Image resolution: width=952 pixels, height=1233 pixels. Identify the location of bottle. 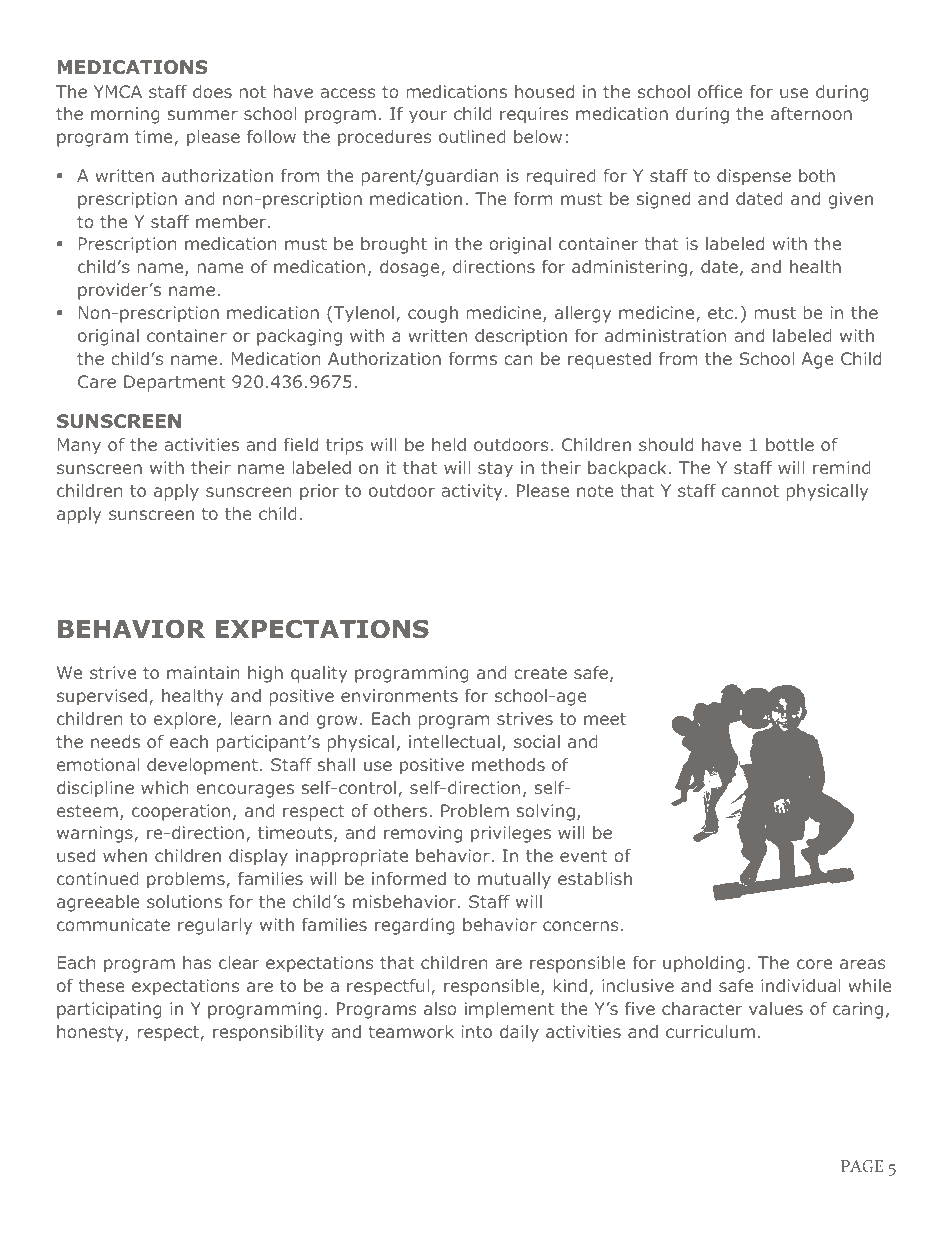
(790, 444).
